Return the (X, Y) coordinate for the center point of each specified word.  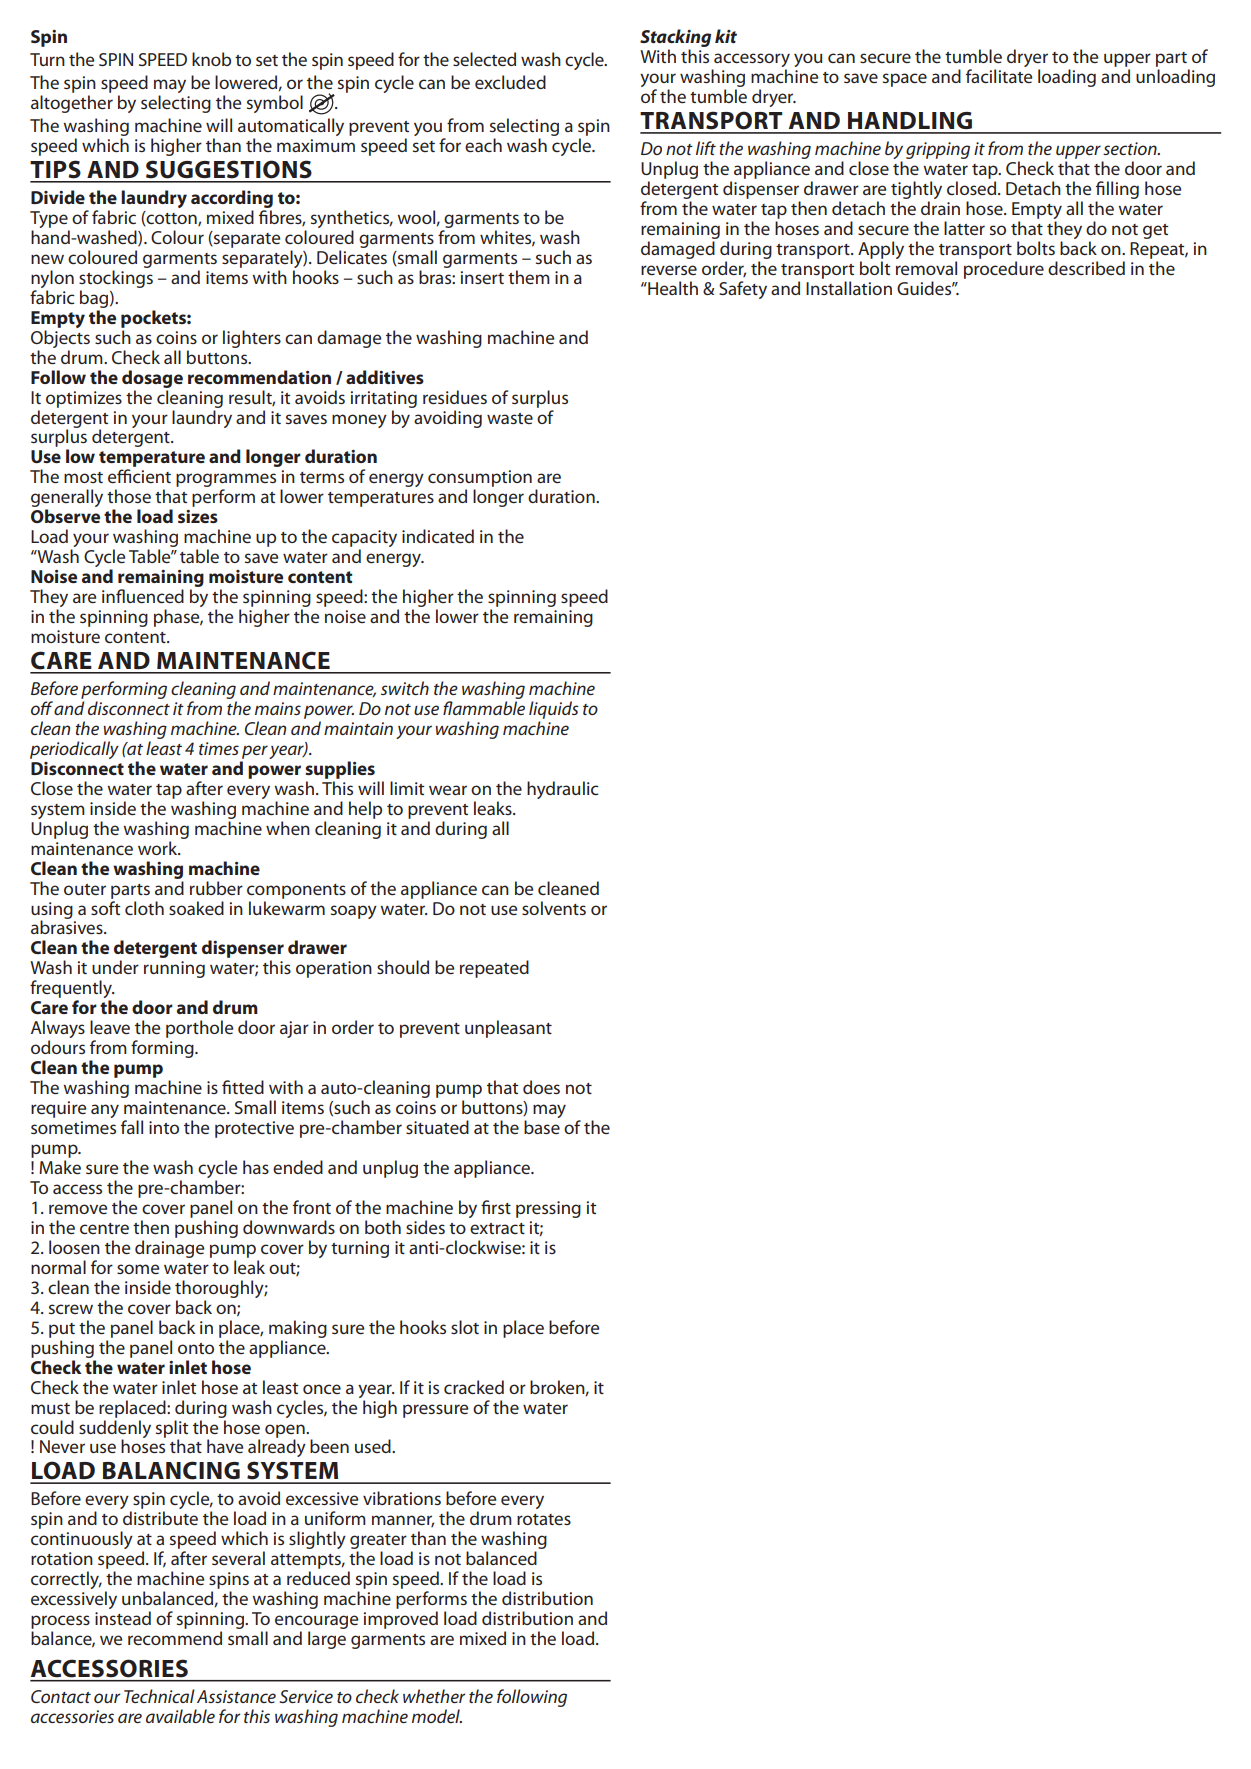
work (159, 848)
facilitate (999, 76)
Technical (159, 1696)
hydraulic (563, 790)
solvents (554, 908)
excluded (510, 82)
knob (211, 59)
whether (434, 1696)
